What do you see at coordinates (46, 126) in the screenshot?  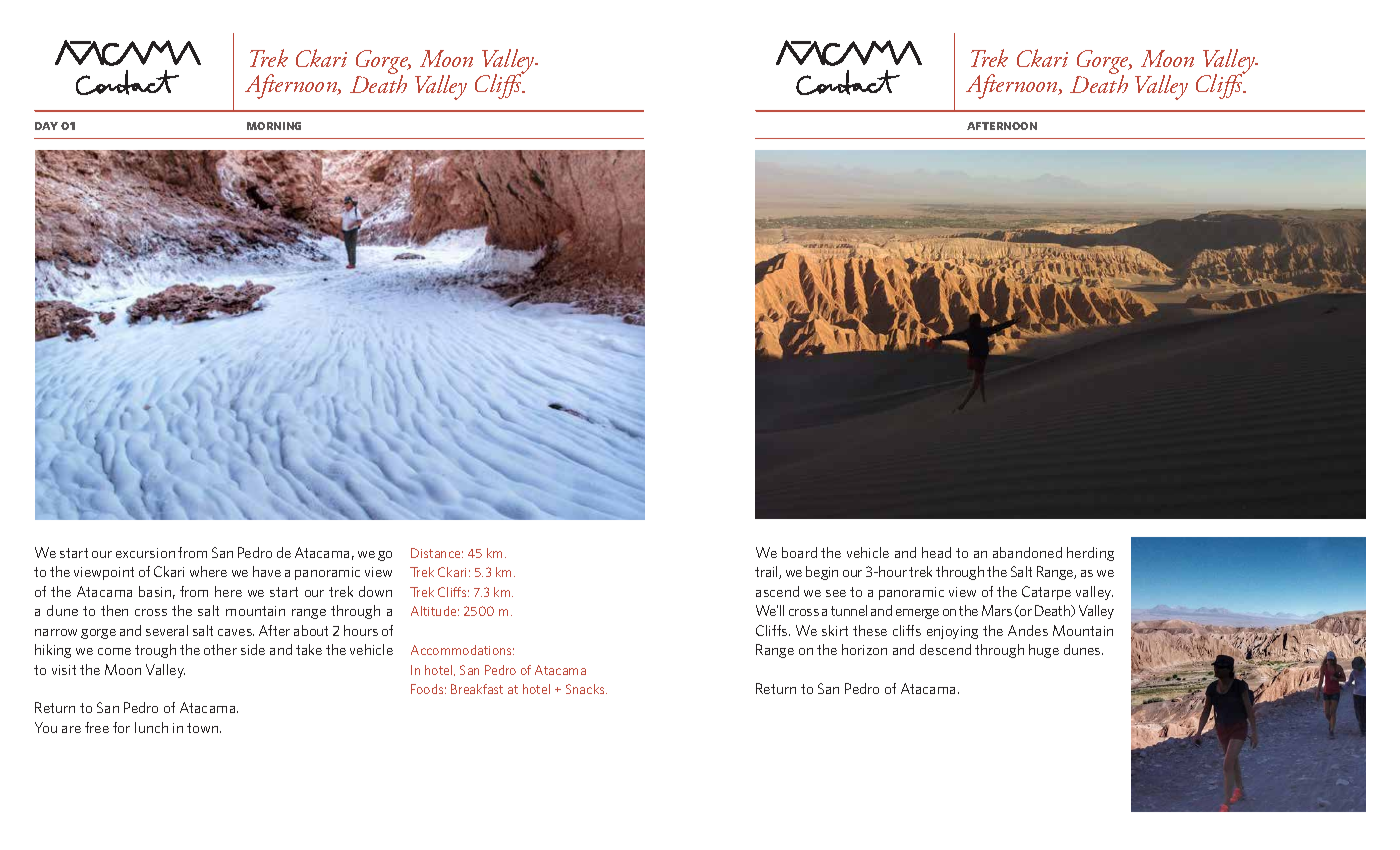 I see `day` at bounding box center [46, 126].
